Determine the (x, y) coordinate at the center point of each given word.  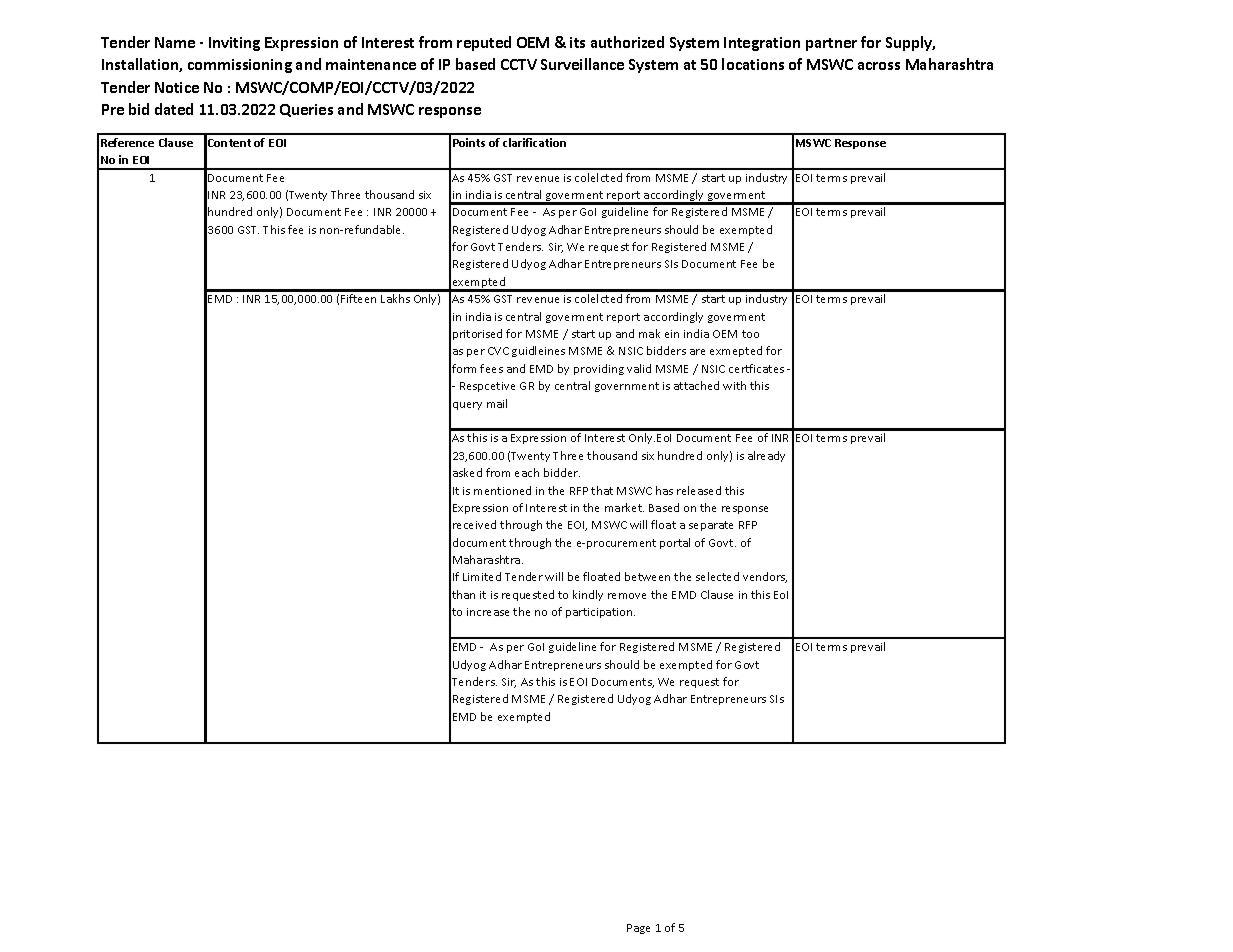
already (766, 456)
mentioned (502, 490)
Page (638, 929)
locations (753, 64)
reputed (484, 43)
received (474, 524)
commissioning (240, 66)
